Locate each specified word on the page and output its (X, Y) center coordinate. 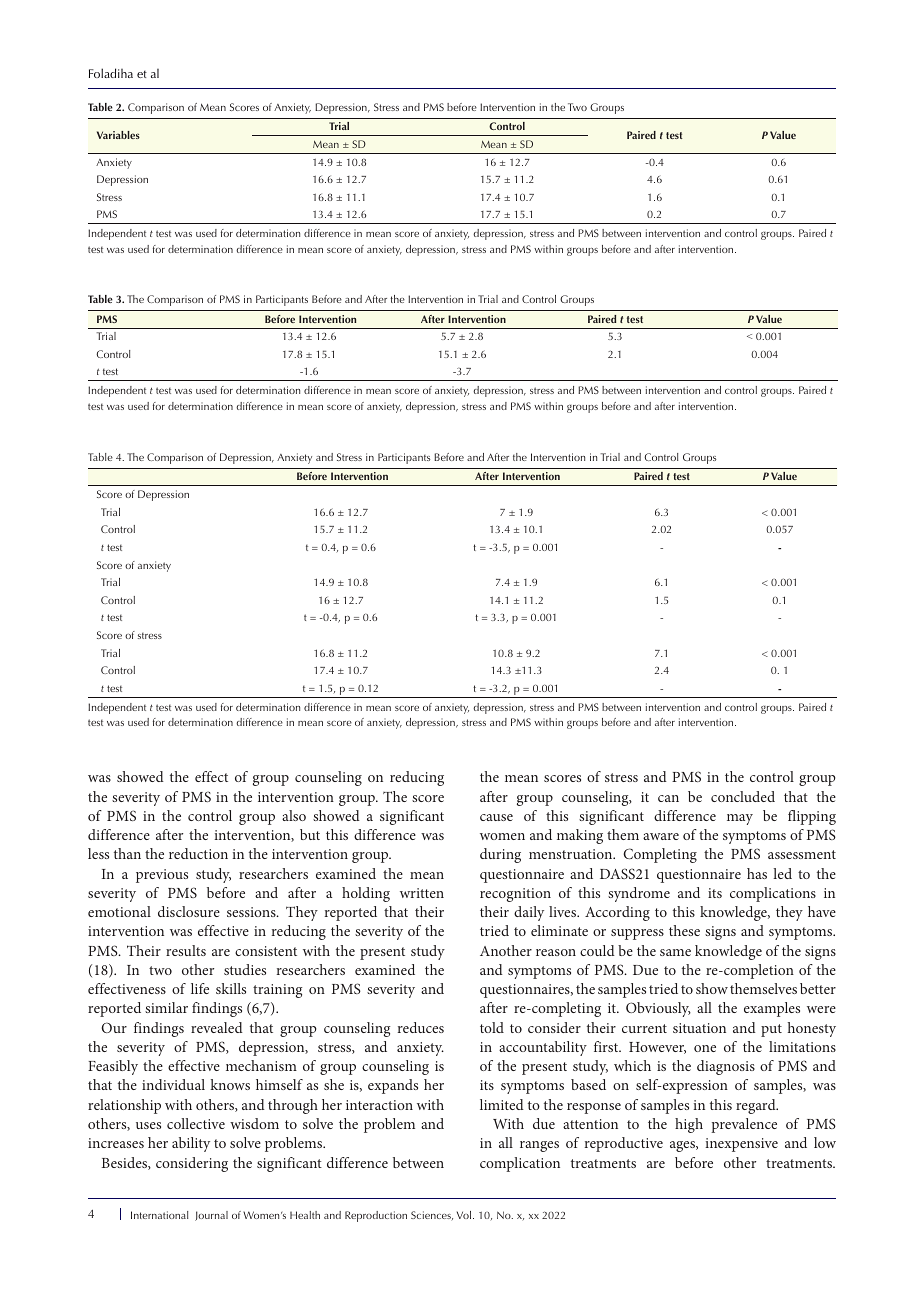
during (500, 855)
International (159, 1215)
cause (496, 817)
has (757, 873)
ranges (539, 1146)
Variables (118, 135)
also (294, 815)
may (740, 819)
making (580, 836)
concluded (743, 796)
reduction (198, 853)
